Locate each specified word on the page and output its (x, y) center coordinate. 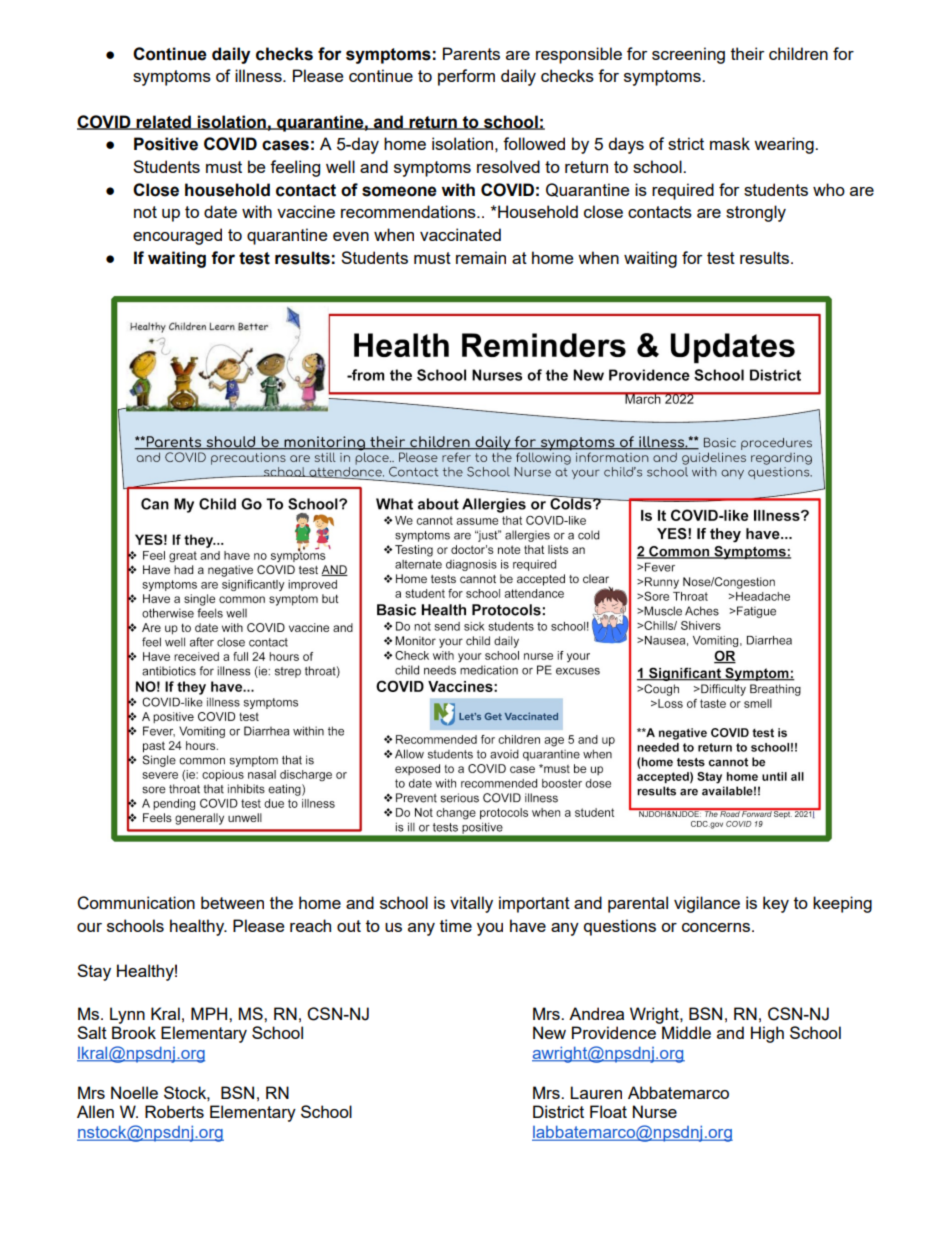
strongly (756, 213)
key (776, 904)
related (164, 122)
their (747, 53)
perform (466, 77)
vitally (471, 904)
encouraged (177, 236)
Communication (136, 903)
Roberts (174, 1111)
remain (481, 257)
